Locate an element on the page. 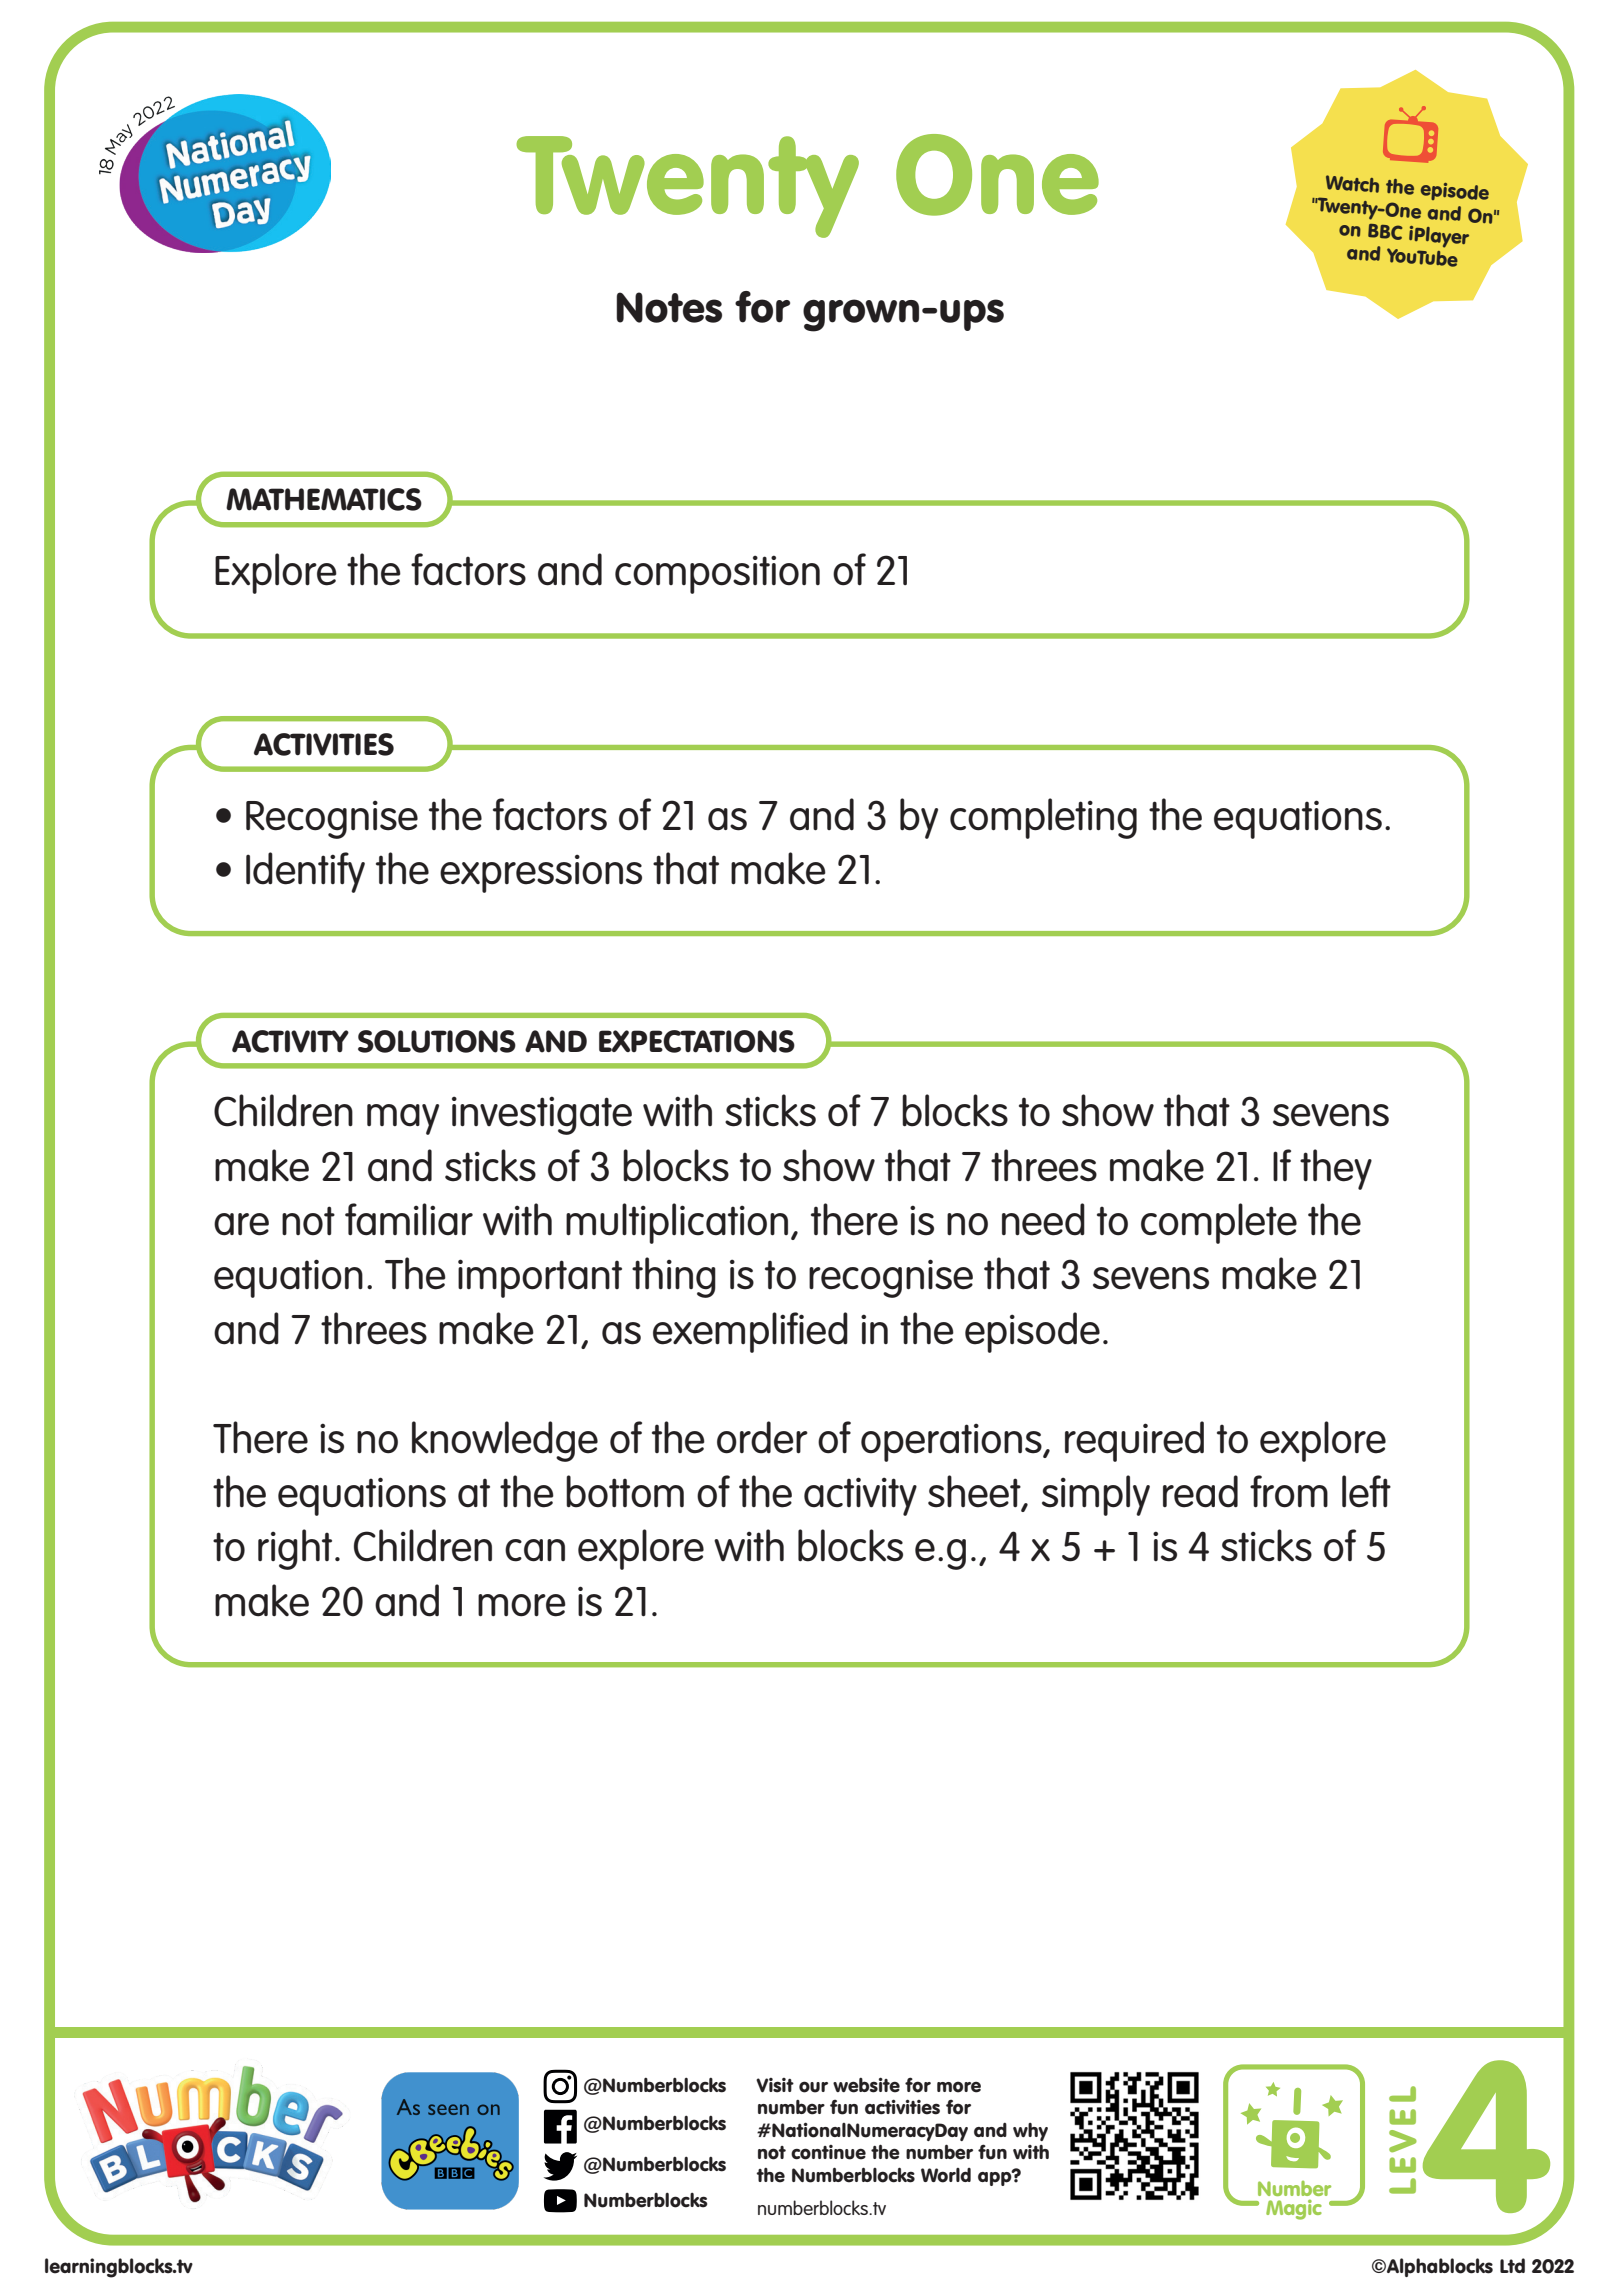 The image size is (1619, 2290). they is located at coordinates (1336, 1169).
